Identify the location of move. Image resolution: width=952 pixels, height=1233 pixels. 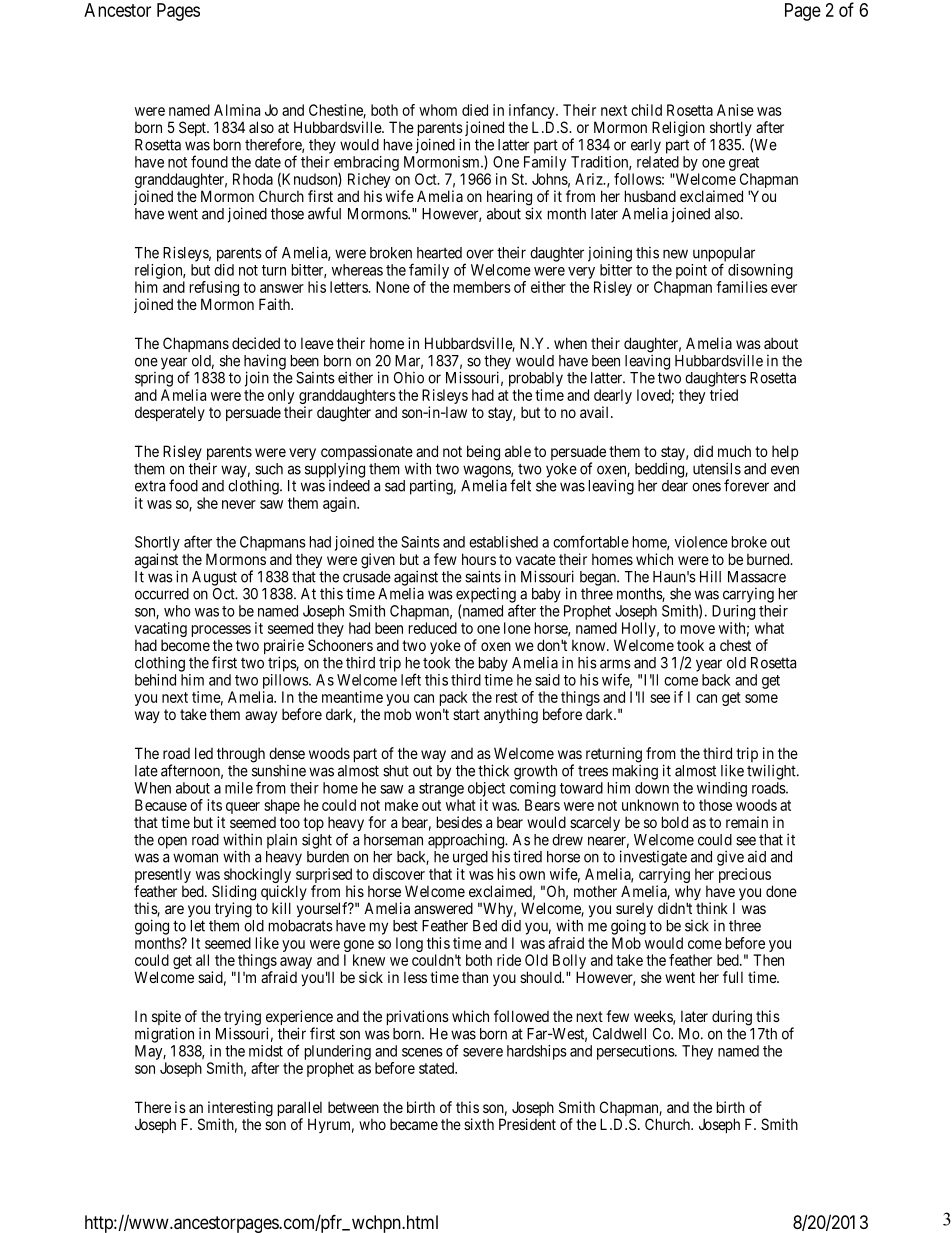
(698, 629).
